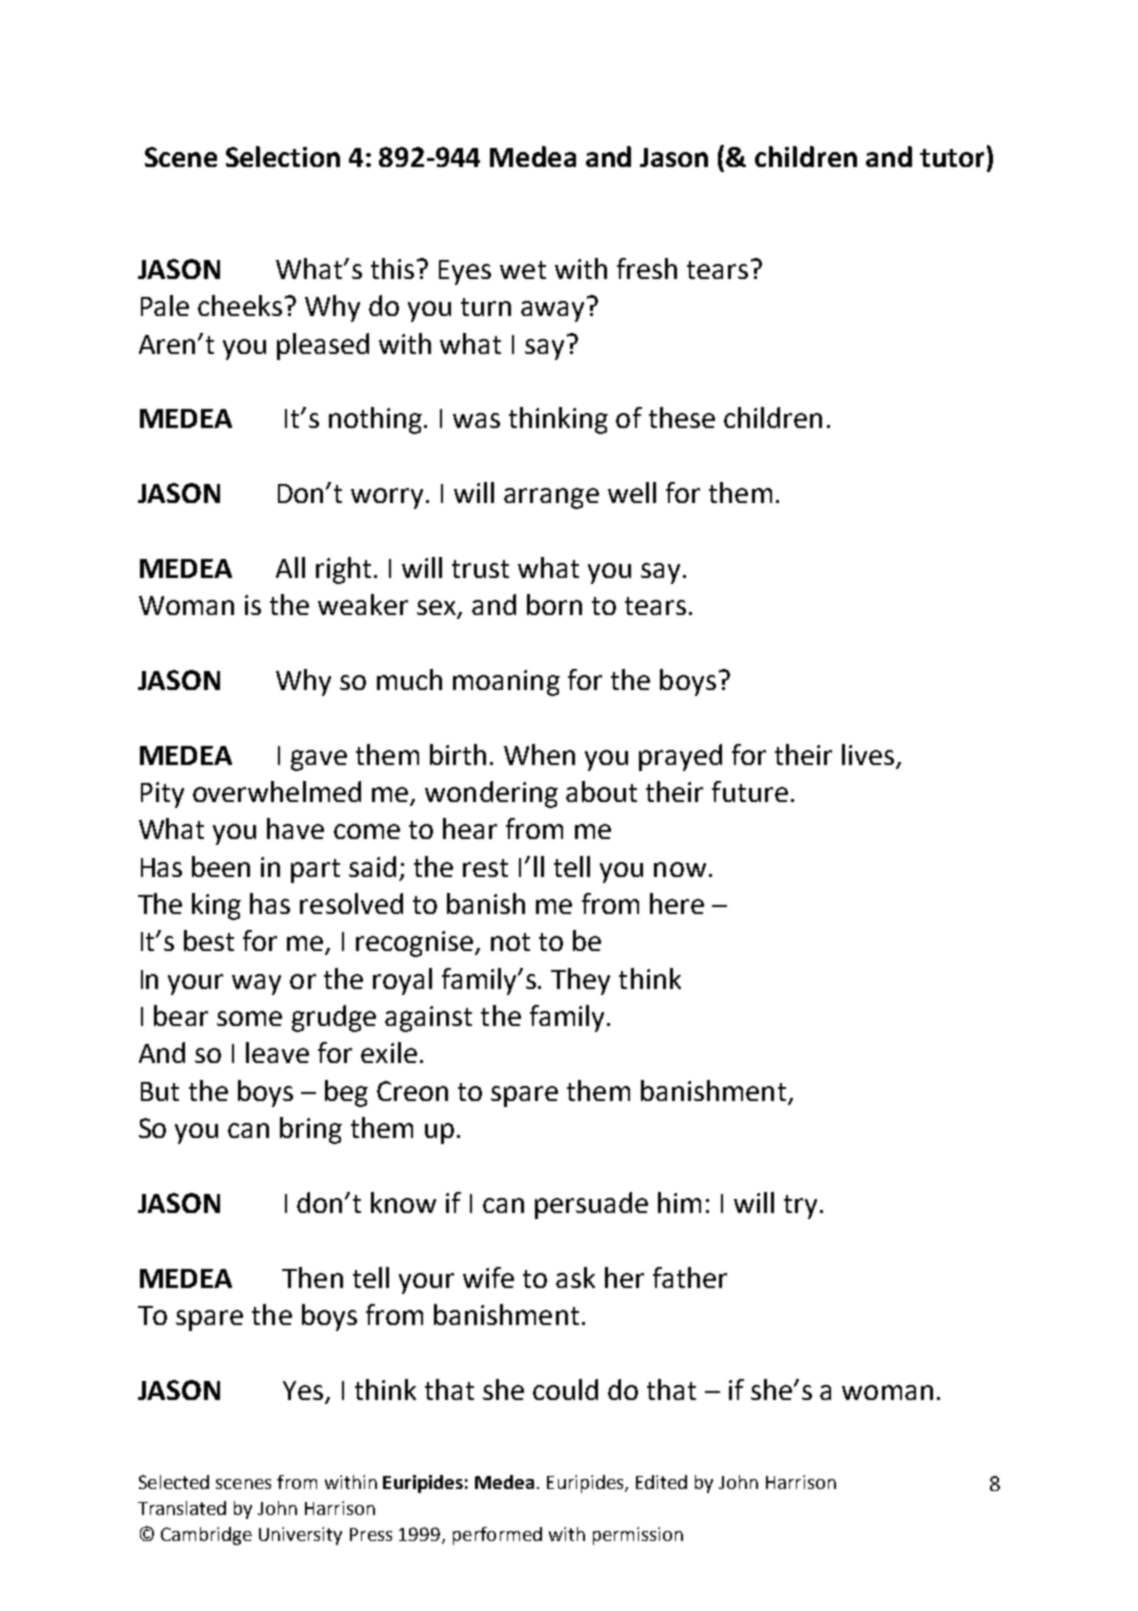 This screenshot has height=1611, width=1138. What do you see at coordinates (539, 754) in the screenshot?
I see `When` at bounding box center [539, 754].
